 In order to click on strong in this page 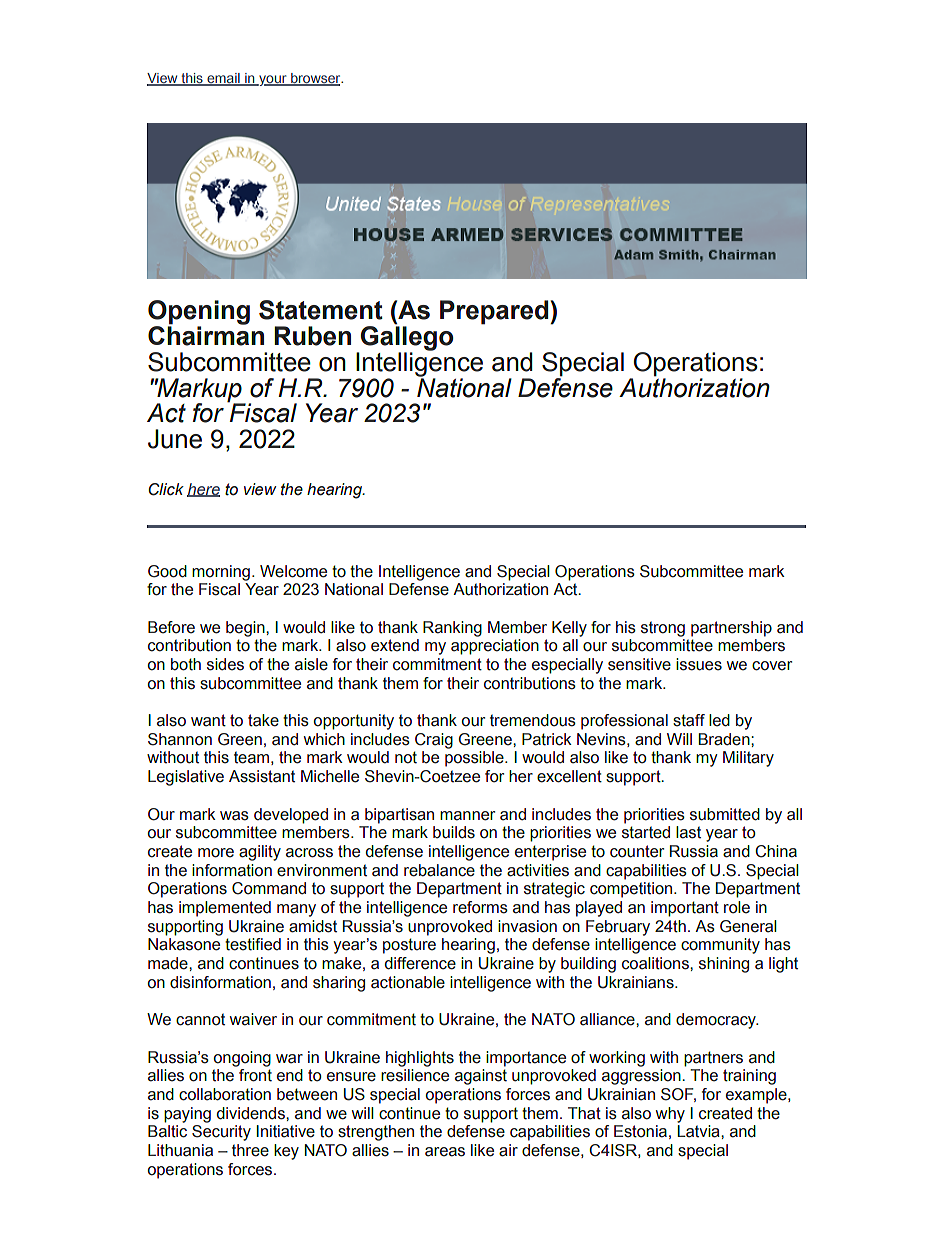, I will do `click(663, 629)`.
